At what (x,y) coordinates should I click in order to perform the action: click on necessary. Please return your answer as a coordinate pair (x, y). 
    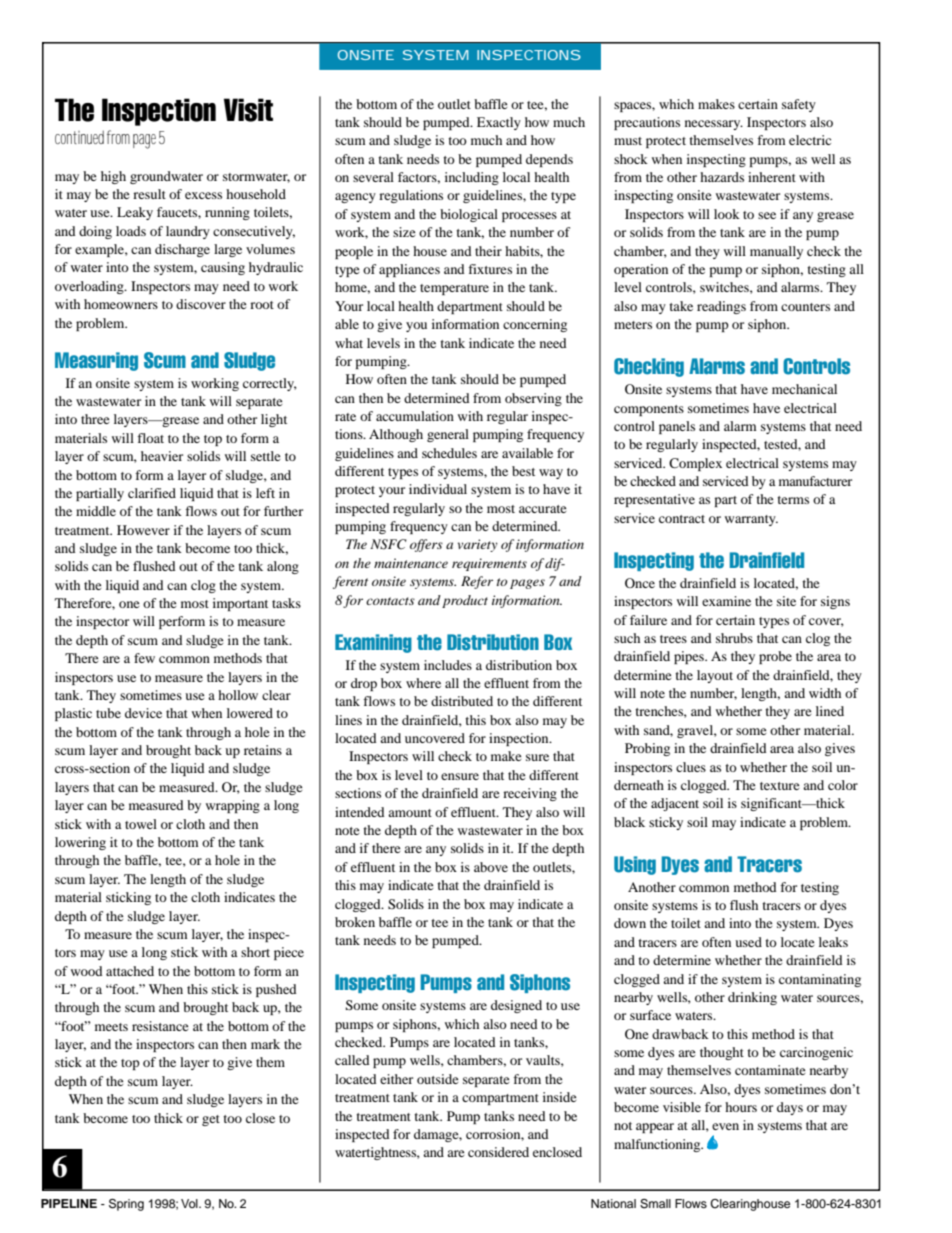
    Looking at the image, I should click on (714, 125).
